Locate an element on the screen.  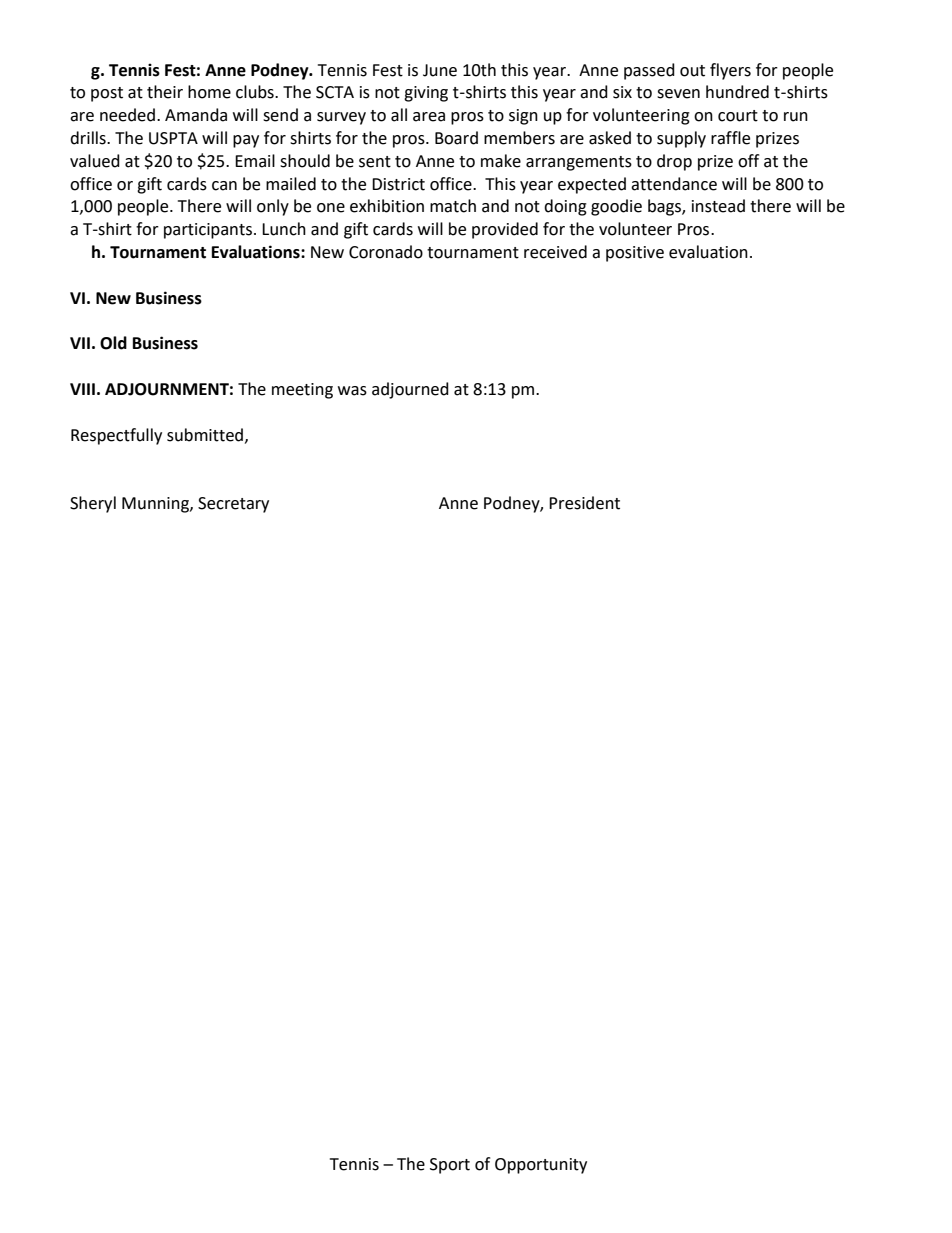
their is located at coordinates (165, 92).
